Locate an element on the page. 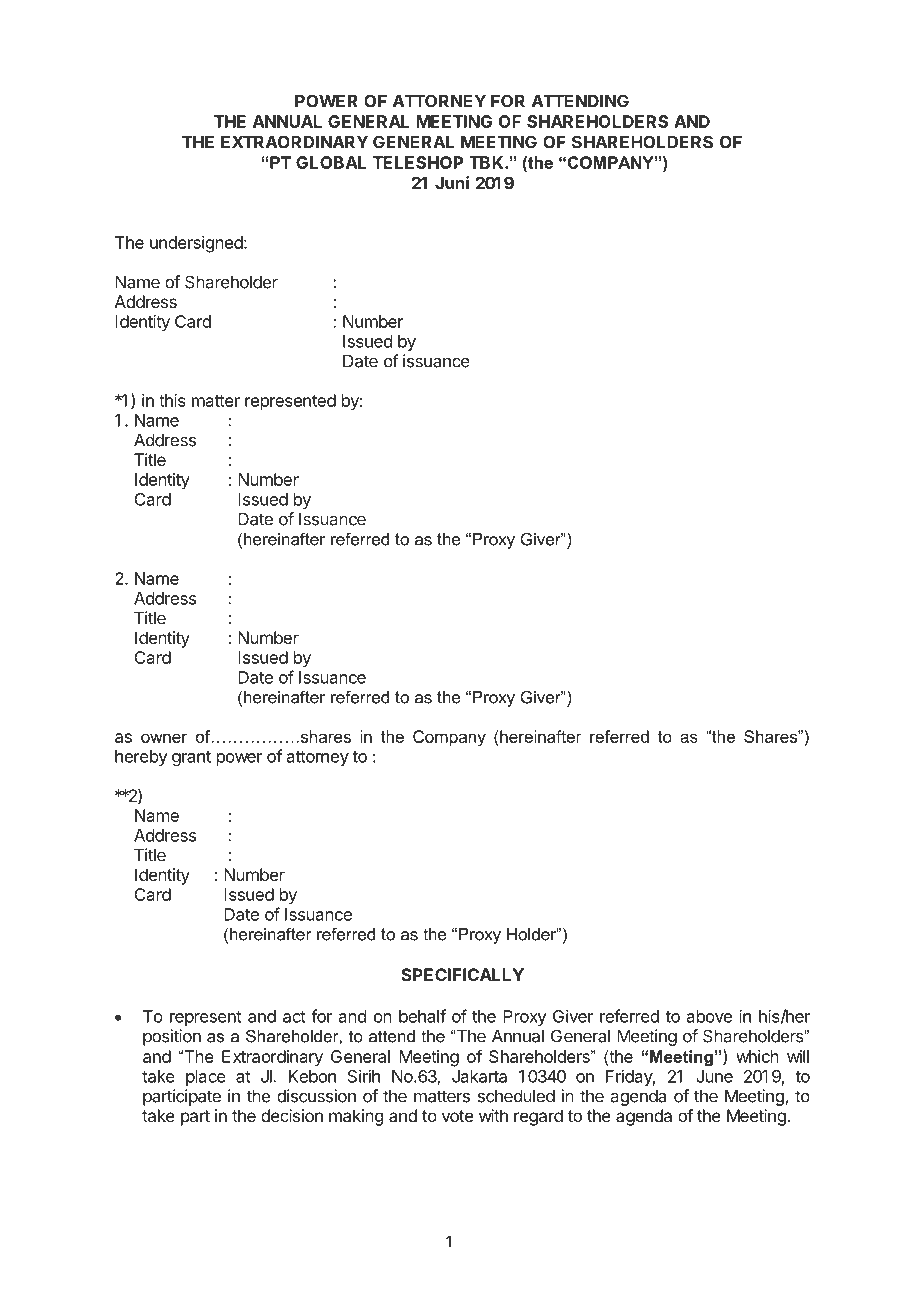 The width and height of the page is (924, 1307). GLOBAL is located at coordinates (331, 162).
